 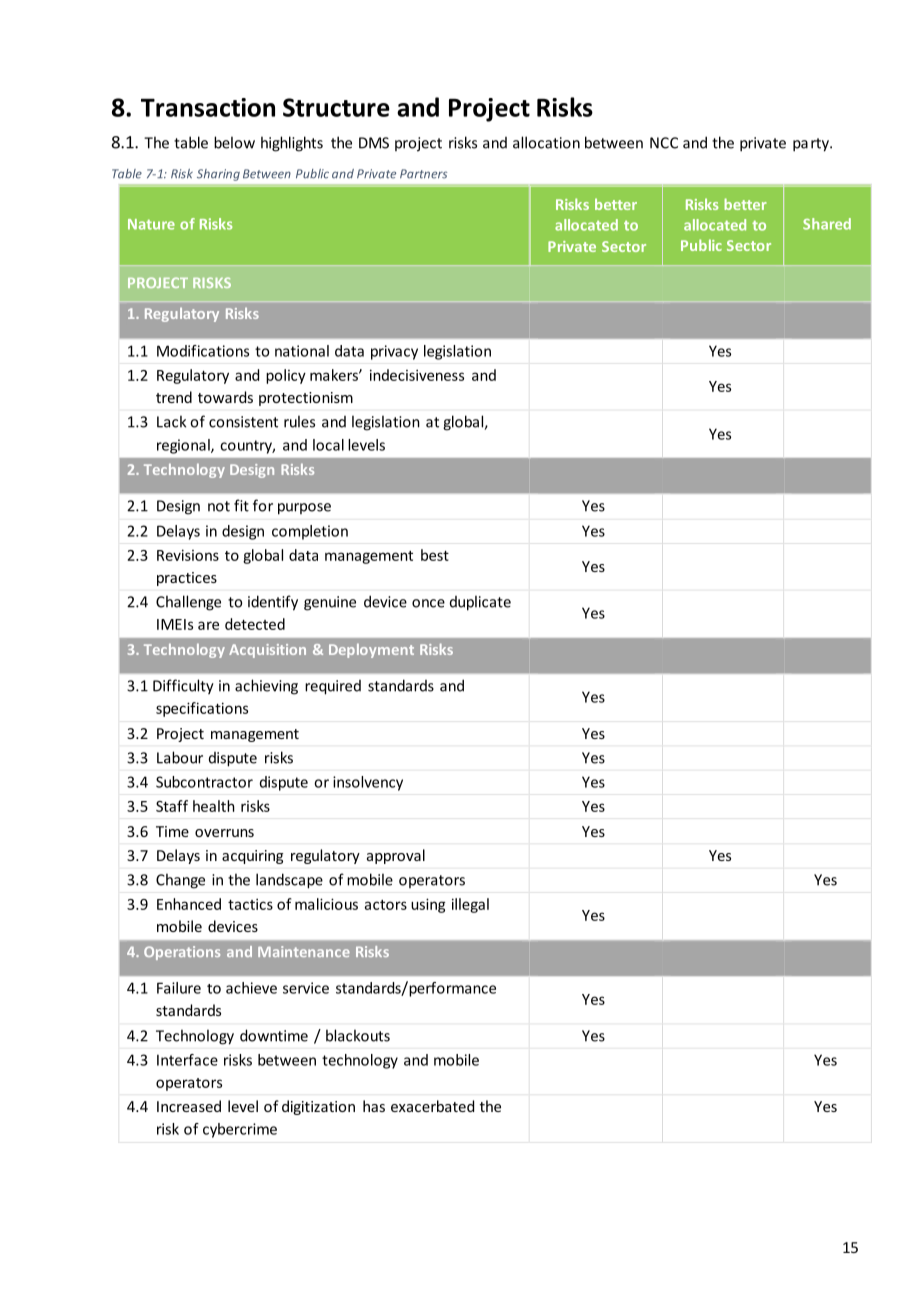 I want to click on cybercrime, so click(x=240, y=1130).
